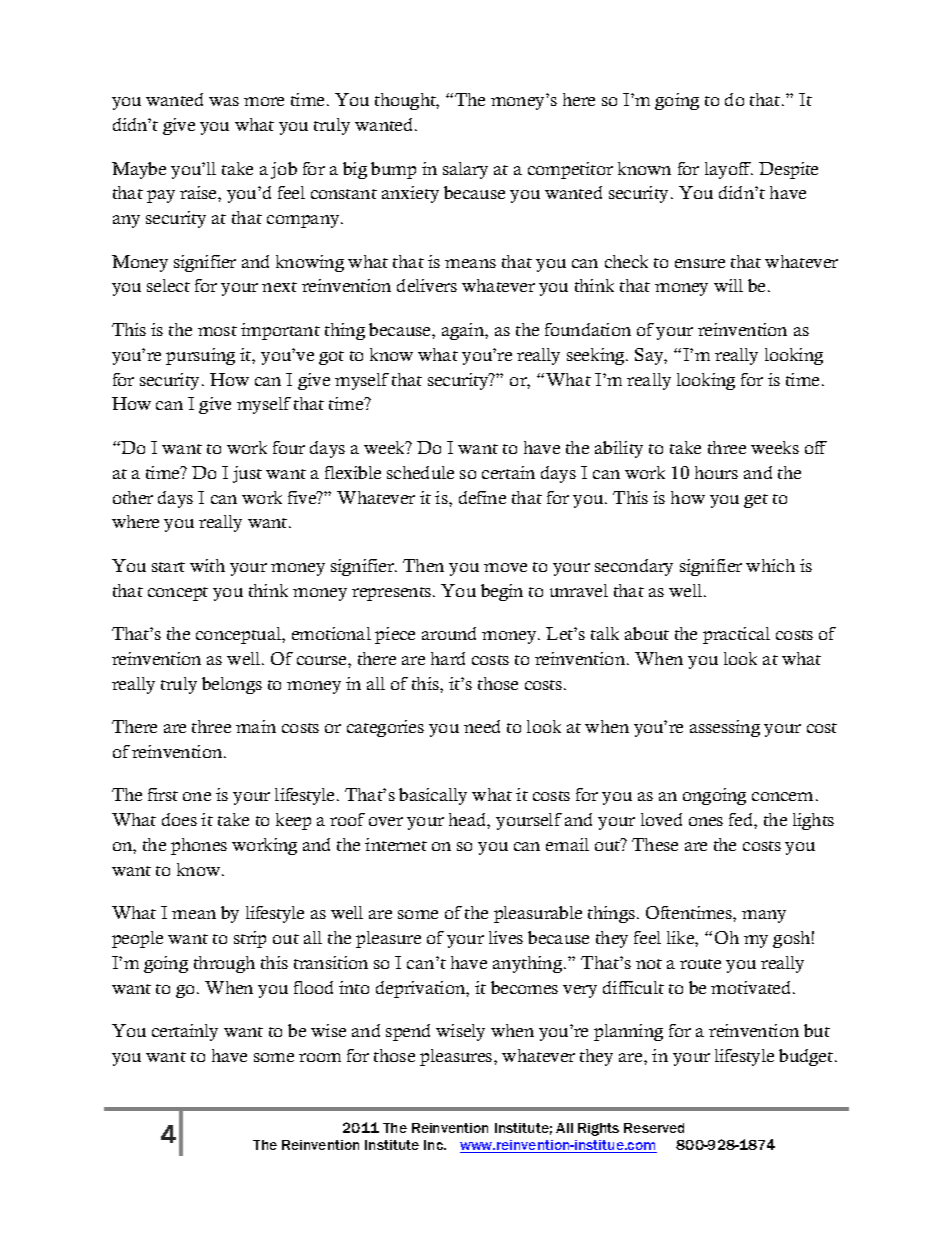 The width and height of the screenshot is (952, 1233). I want to click on around, so click(449, 633).
